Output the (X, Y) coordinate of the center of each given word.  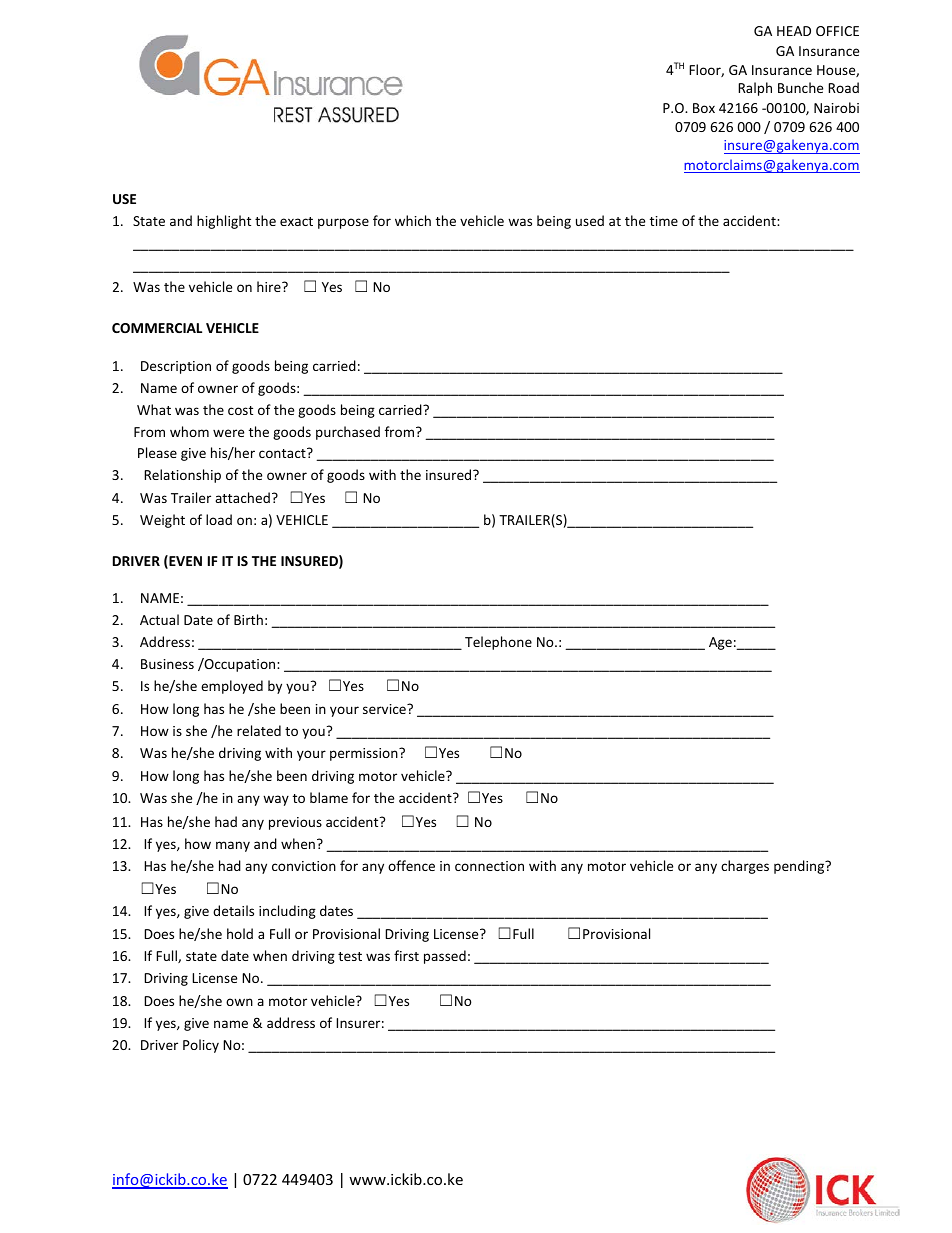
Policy (201, 1046)
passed (445, 957)
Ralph (755, 89)
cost (240, 410)
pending (800, 867)
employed (232, 687)
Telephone (498, 643)
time (664, 221)
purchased (348, 433)
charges (745, 867)
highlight (224, 222)
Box (704, 108)
